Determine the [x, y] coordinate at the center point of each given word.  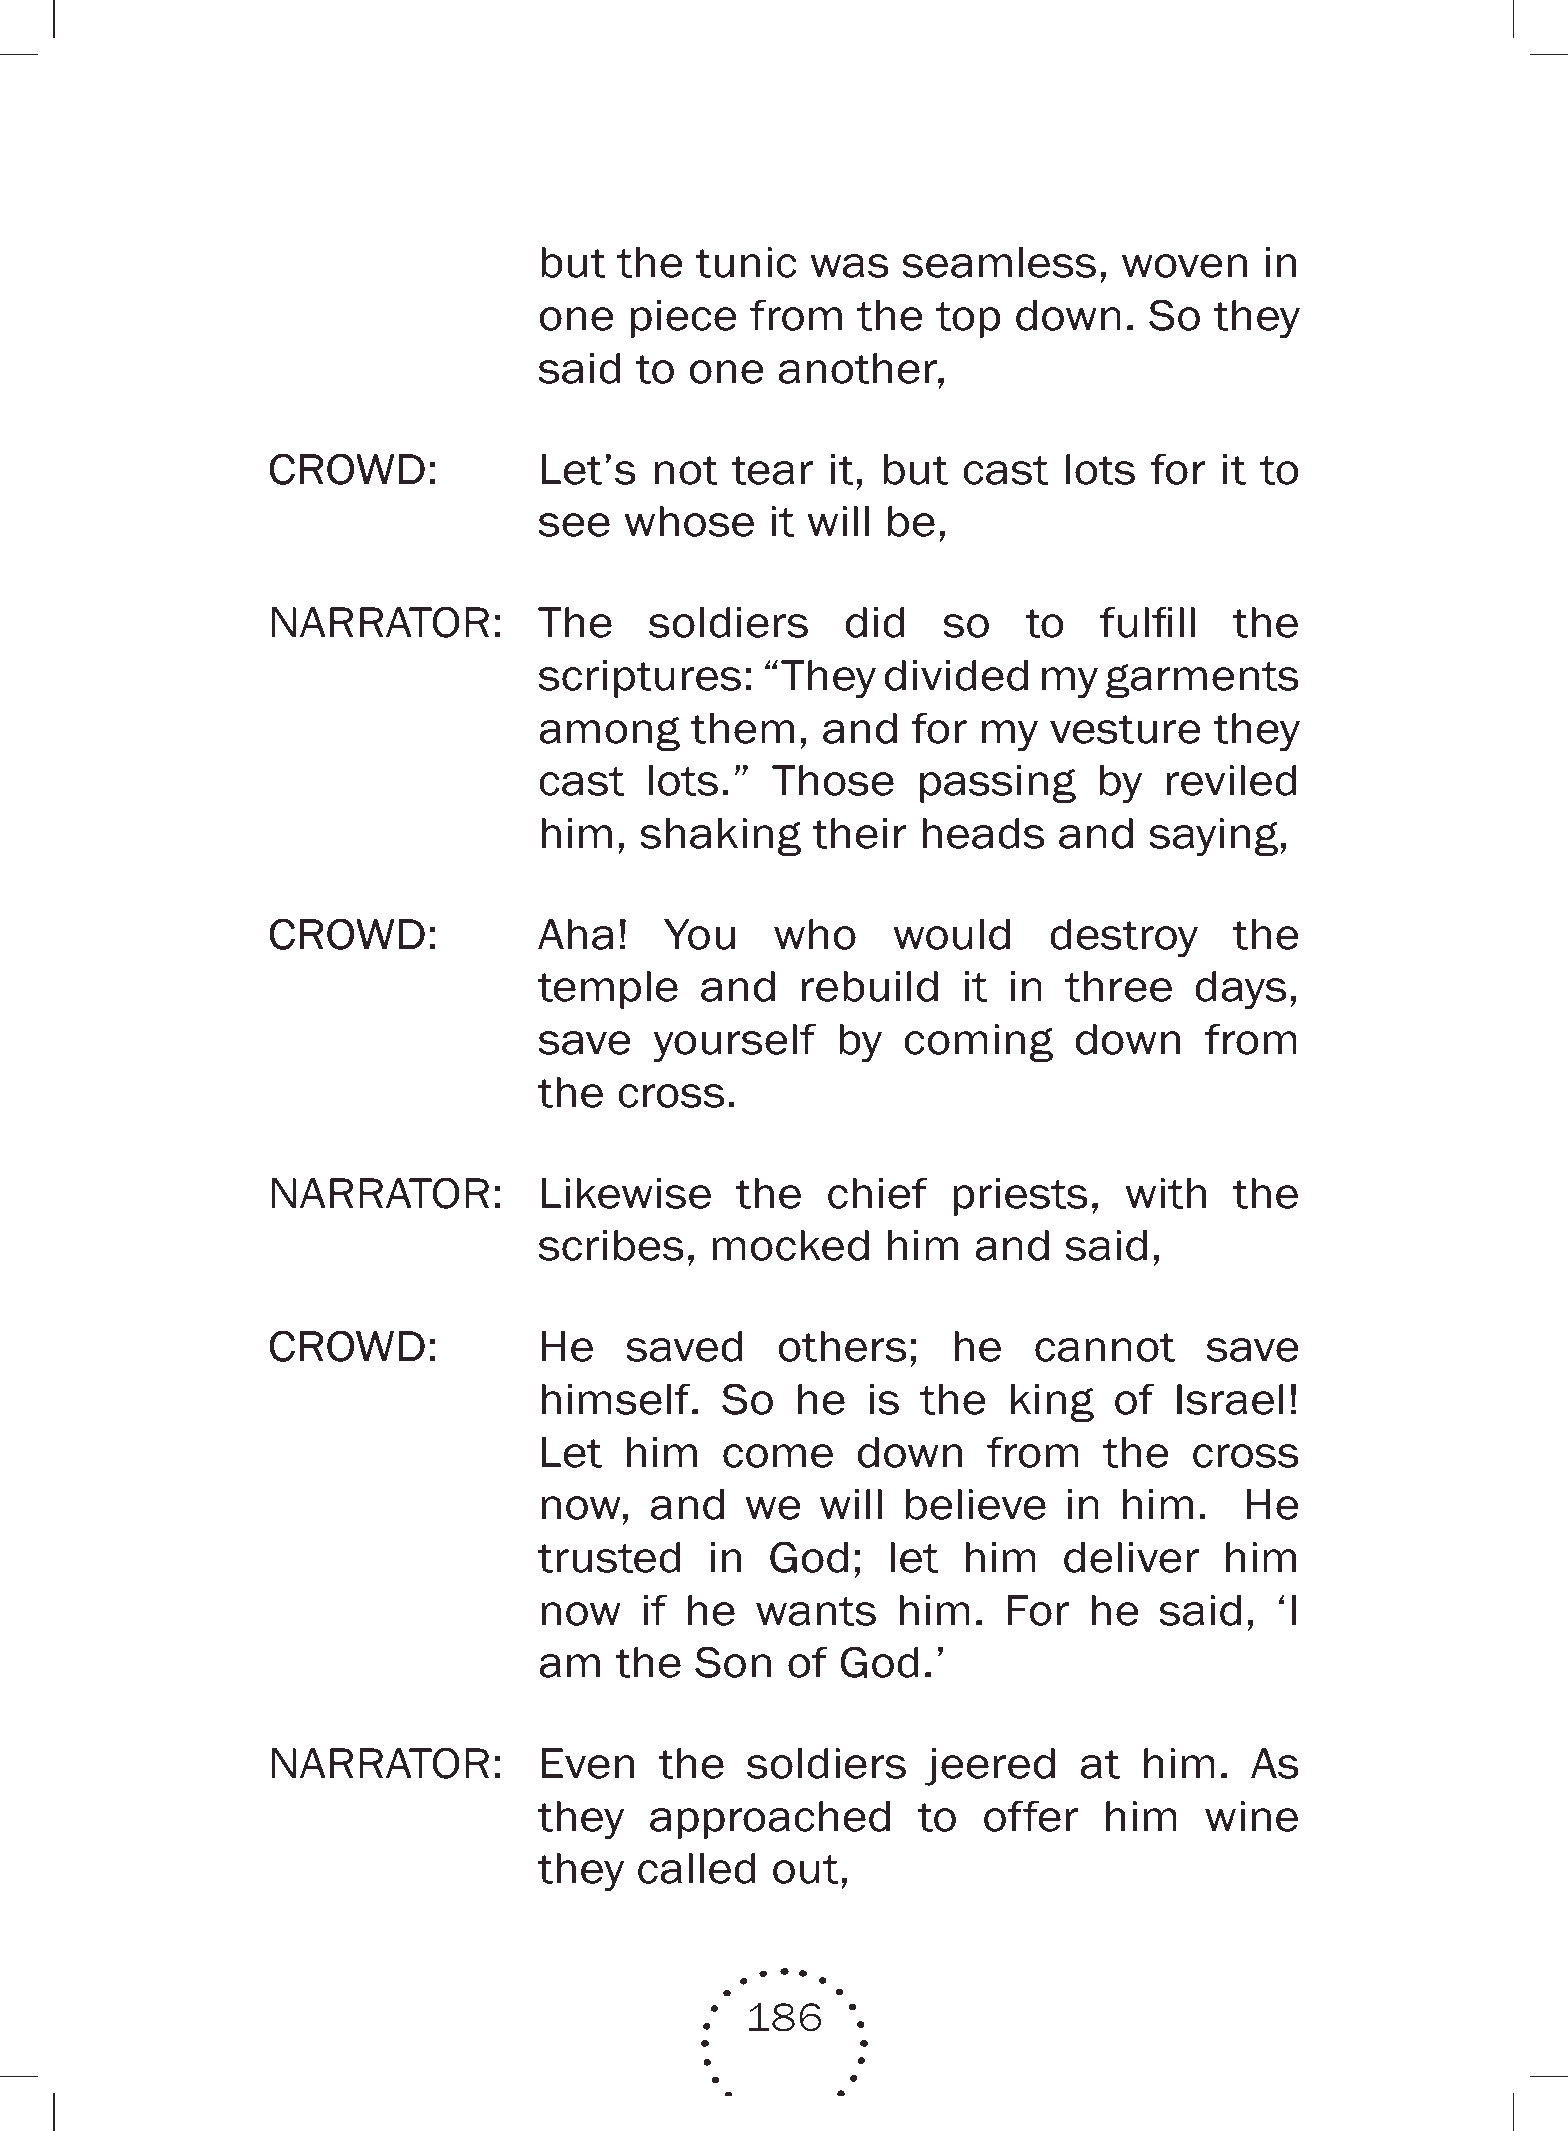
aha [576, 934]
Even [588, 1763]
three [1118, 986]
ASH [347, 138]
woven [1184, 266]
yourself [734, 1043]
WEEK [698, 138]
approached [770, 1820]
